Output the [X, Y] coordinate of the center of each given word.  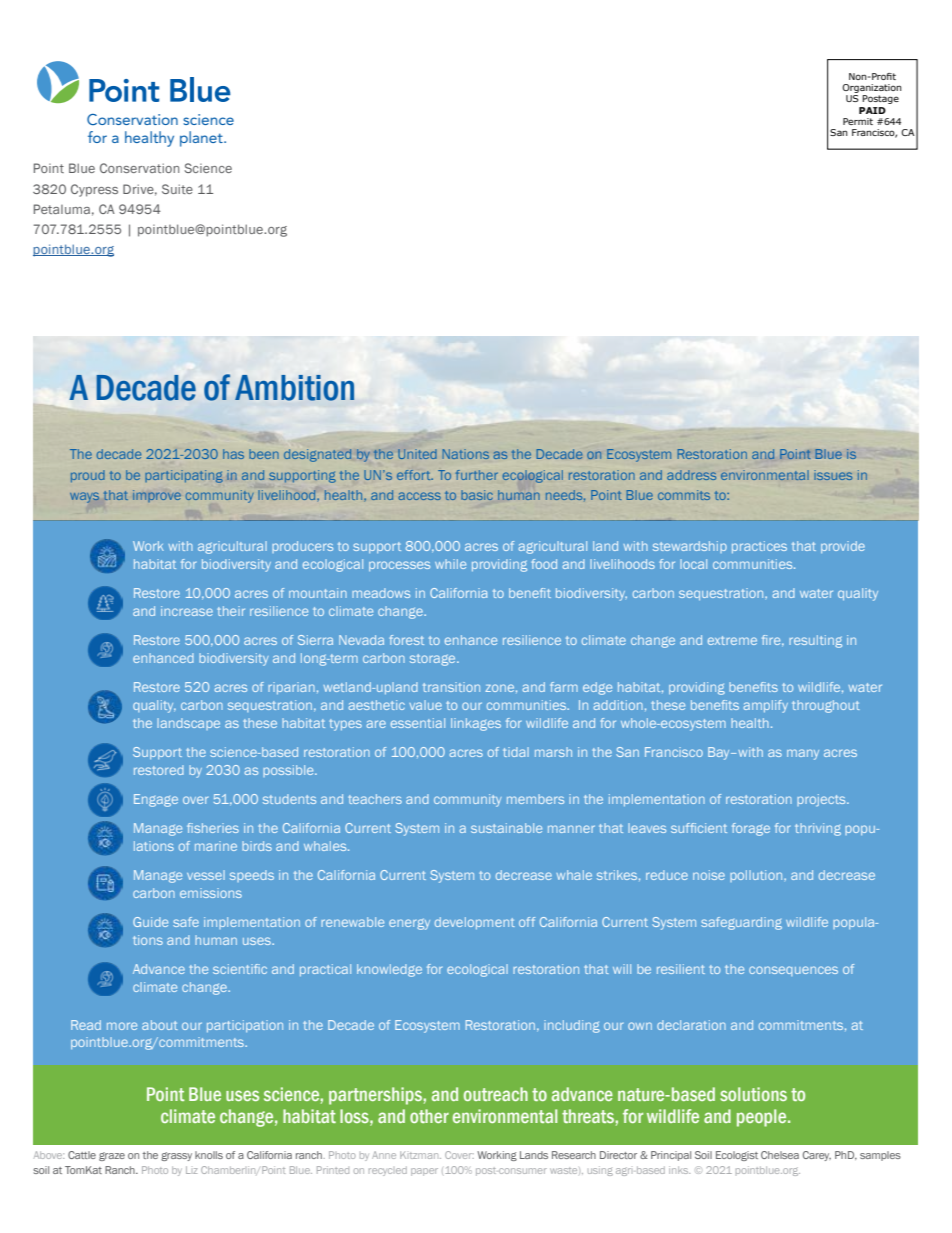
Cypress [94, 190]
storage [434, 660]
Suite [177, 189]
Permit [858, 121]
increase [187, 611]
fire [772, 640]
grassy [176, 1156]
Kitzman [420, 1155]
